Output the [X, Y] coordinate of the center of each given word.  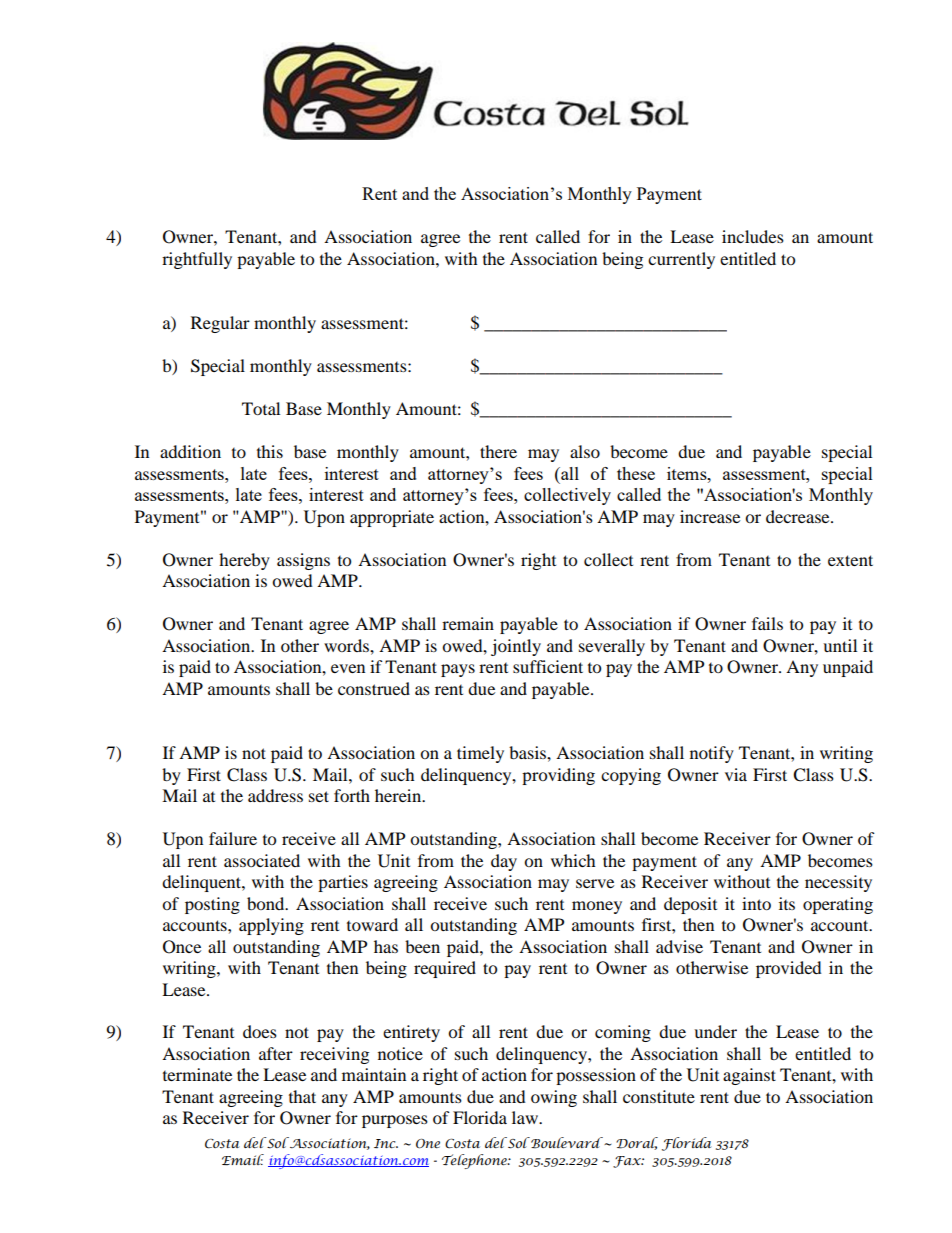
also [585, 451]
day [504, 862]
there [498, 451]
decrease [799, 516]
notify [712, 754]
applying [271, 926]
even [348, 668]
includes [753, 236]
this [270, 451]
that [302, 1096]
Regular [220, 324]
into [756, 903]
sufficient [548, 666]
